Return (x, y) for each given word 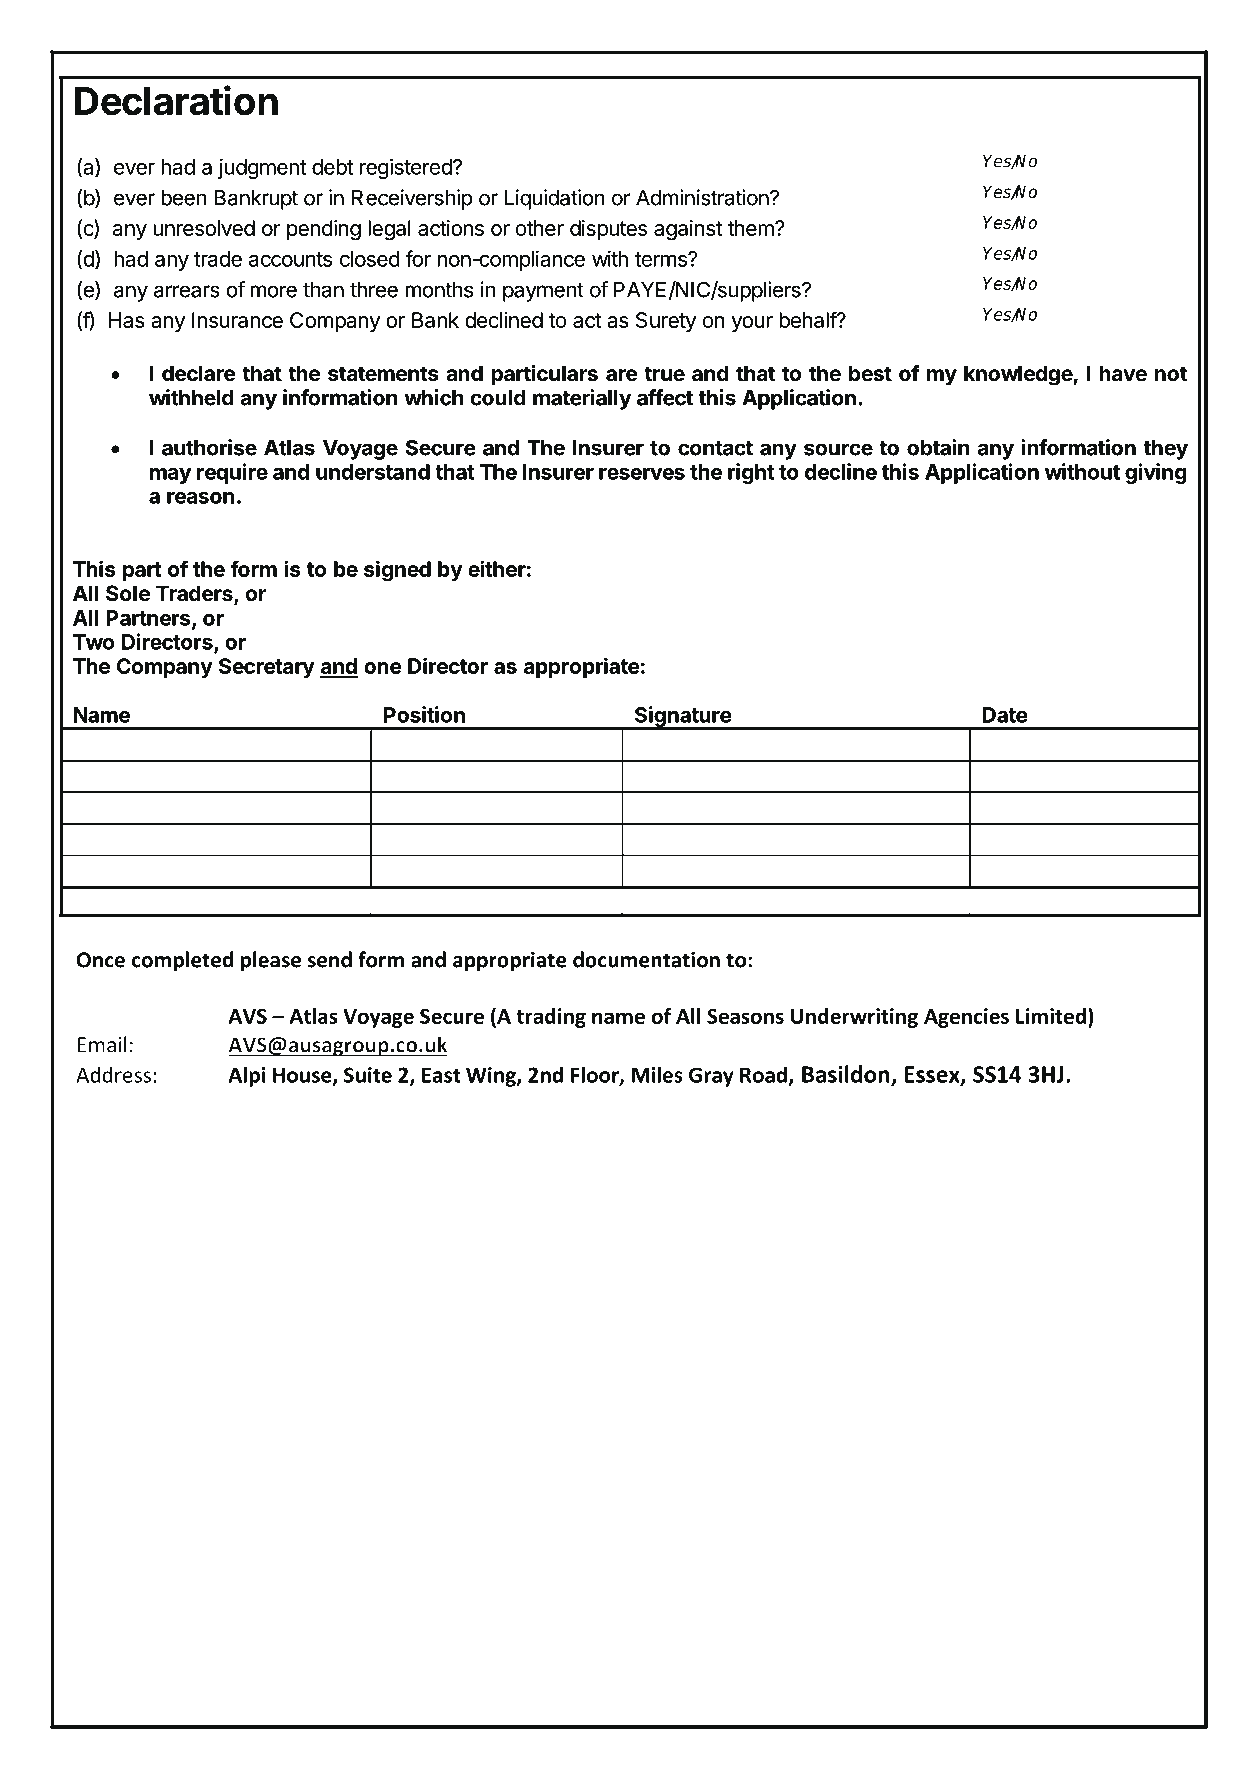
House (303, 1076)
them (752, 228)
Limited (1051, 1016)
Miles (657, 1074)
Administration (703, 197)
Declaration (176, 100)
